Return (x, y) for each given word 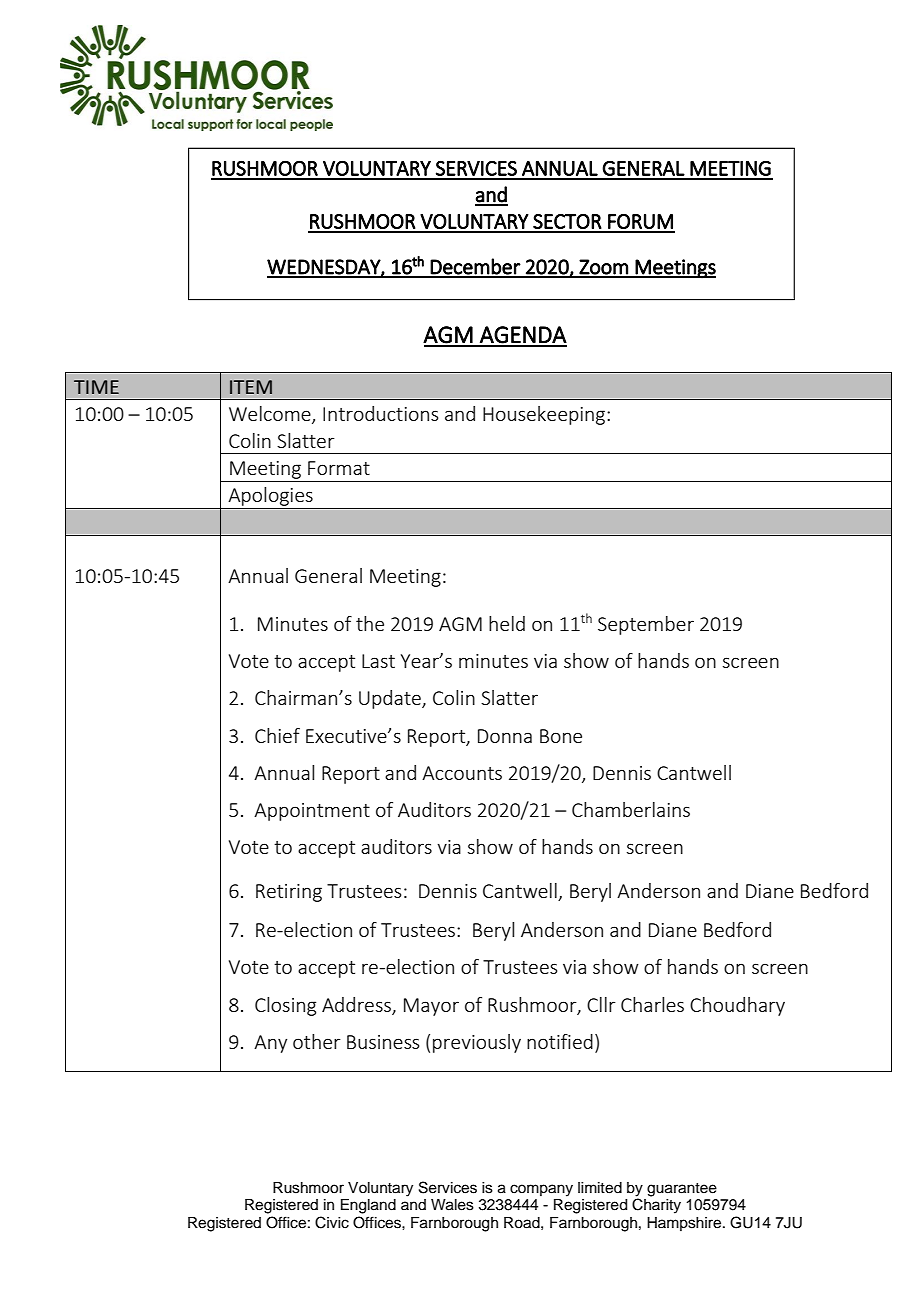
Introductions (380, 413)
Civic (332, 1222)
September (646, 625)
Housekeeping (544, 415)
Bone (561, 736)
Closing (285, 1006)
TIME (96, 387)
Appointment (312, 812)
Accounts (462, 773)
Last (378, 661)
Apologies (270, 498)
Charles (652, 1004)
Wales (452, 1205)
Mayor (431, 1007)
